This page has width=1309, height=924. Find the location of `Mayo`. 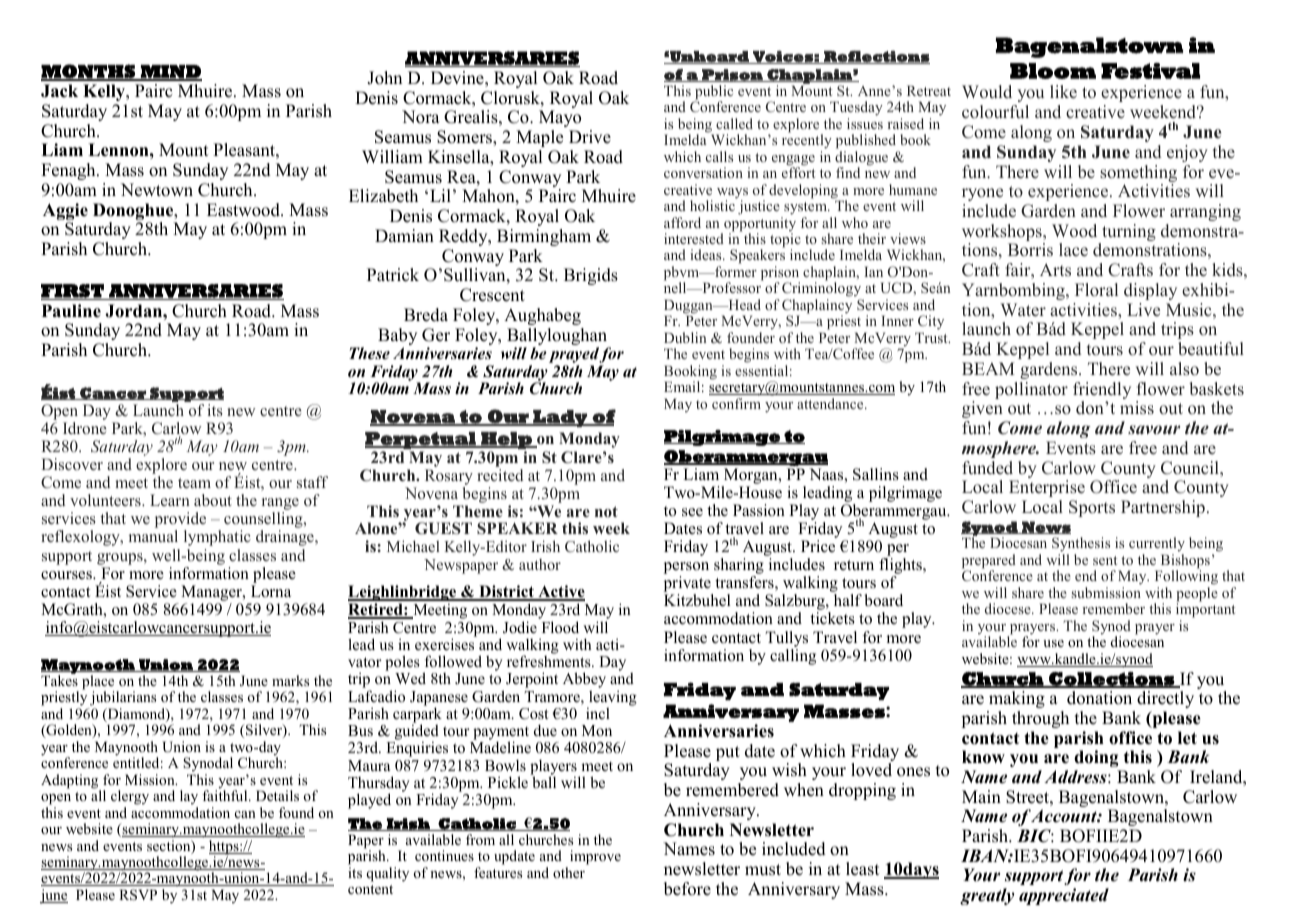

Mayo is located at coordinates (560, 118).
